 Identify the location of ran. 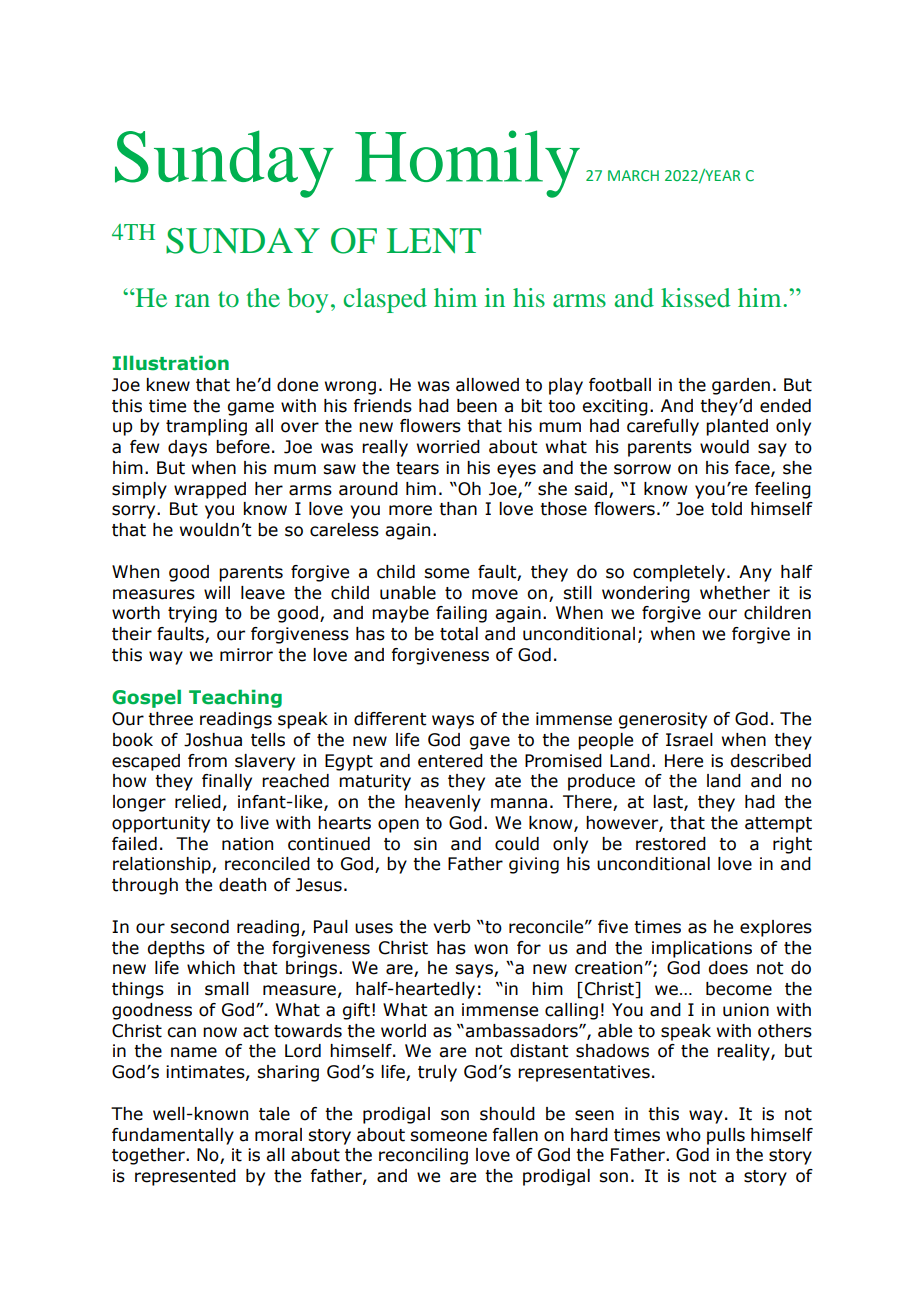
(192, 300).
